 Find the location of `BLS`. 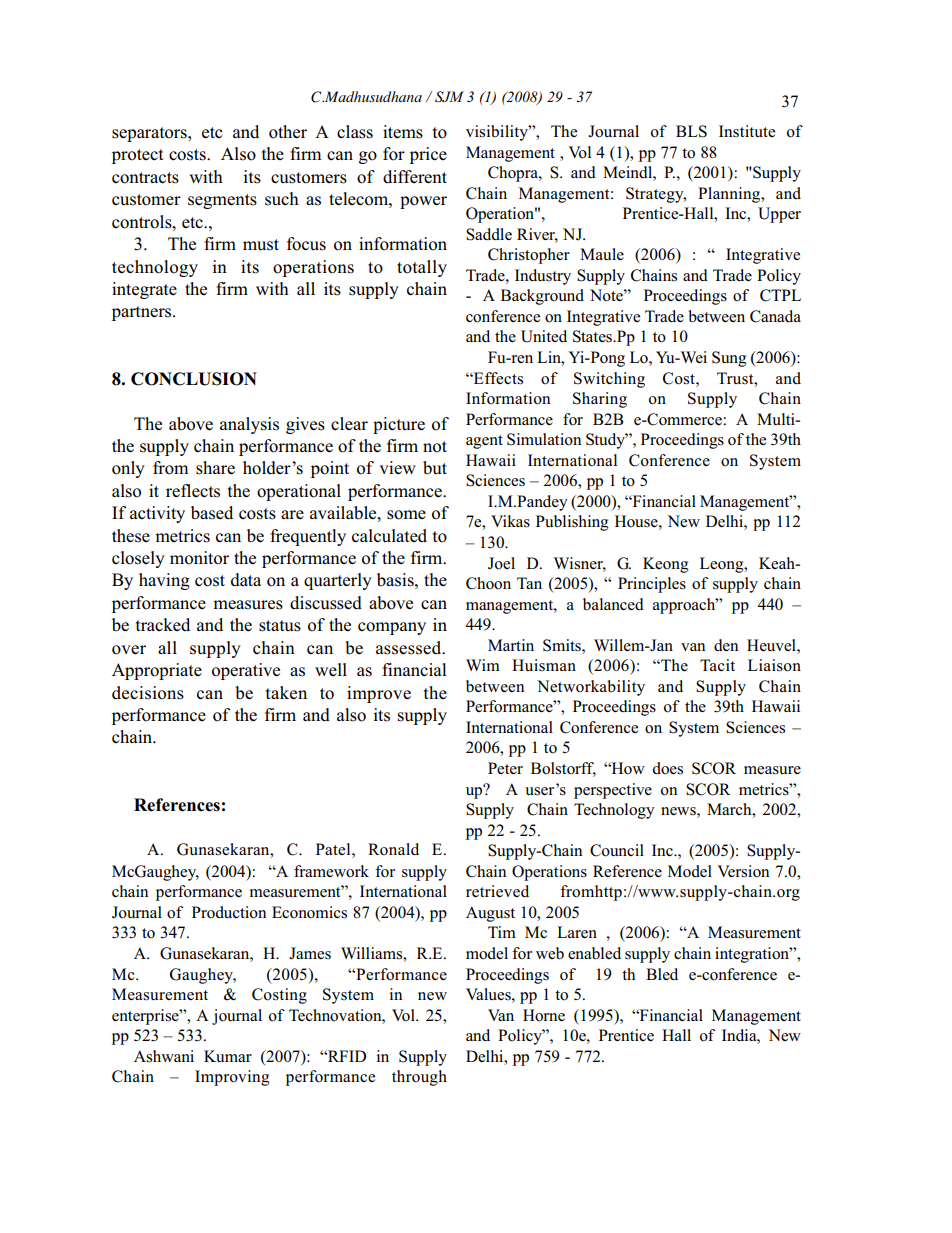

BLS is located at coordinates (691, 131).
